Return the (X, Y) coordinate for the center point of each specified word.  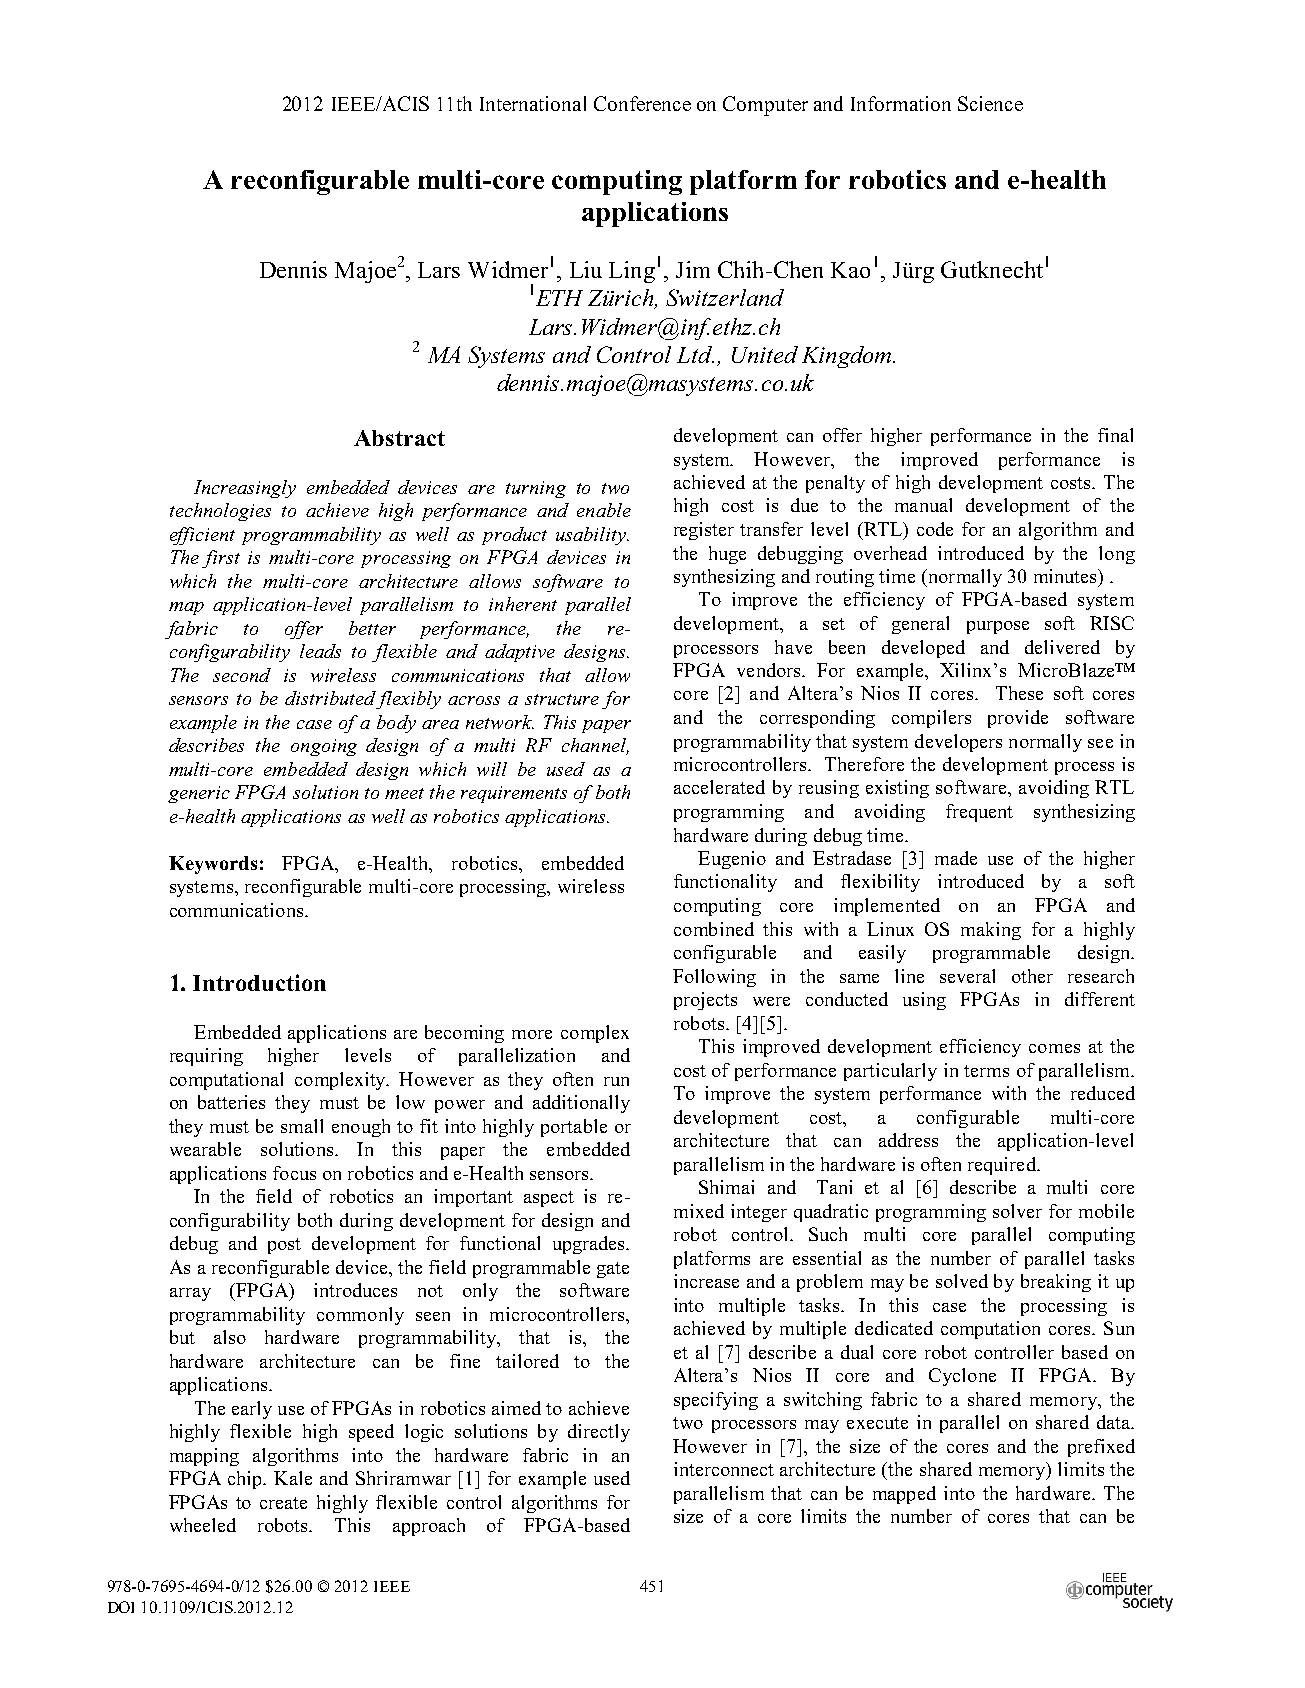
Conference (642, 103)
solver (1017, 1211)
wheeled (203, 1525)
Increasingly (245, 489)
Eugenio (732, 860)
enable (604, 510)
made (956, 858)
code (935, 529)
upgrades (590, 1245)
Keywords (213, 865)
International (533, 103)
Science (990, 103)
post (284, 1246)
